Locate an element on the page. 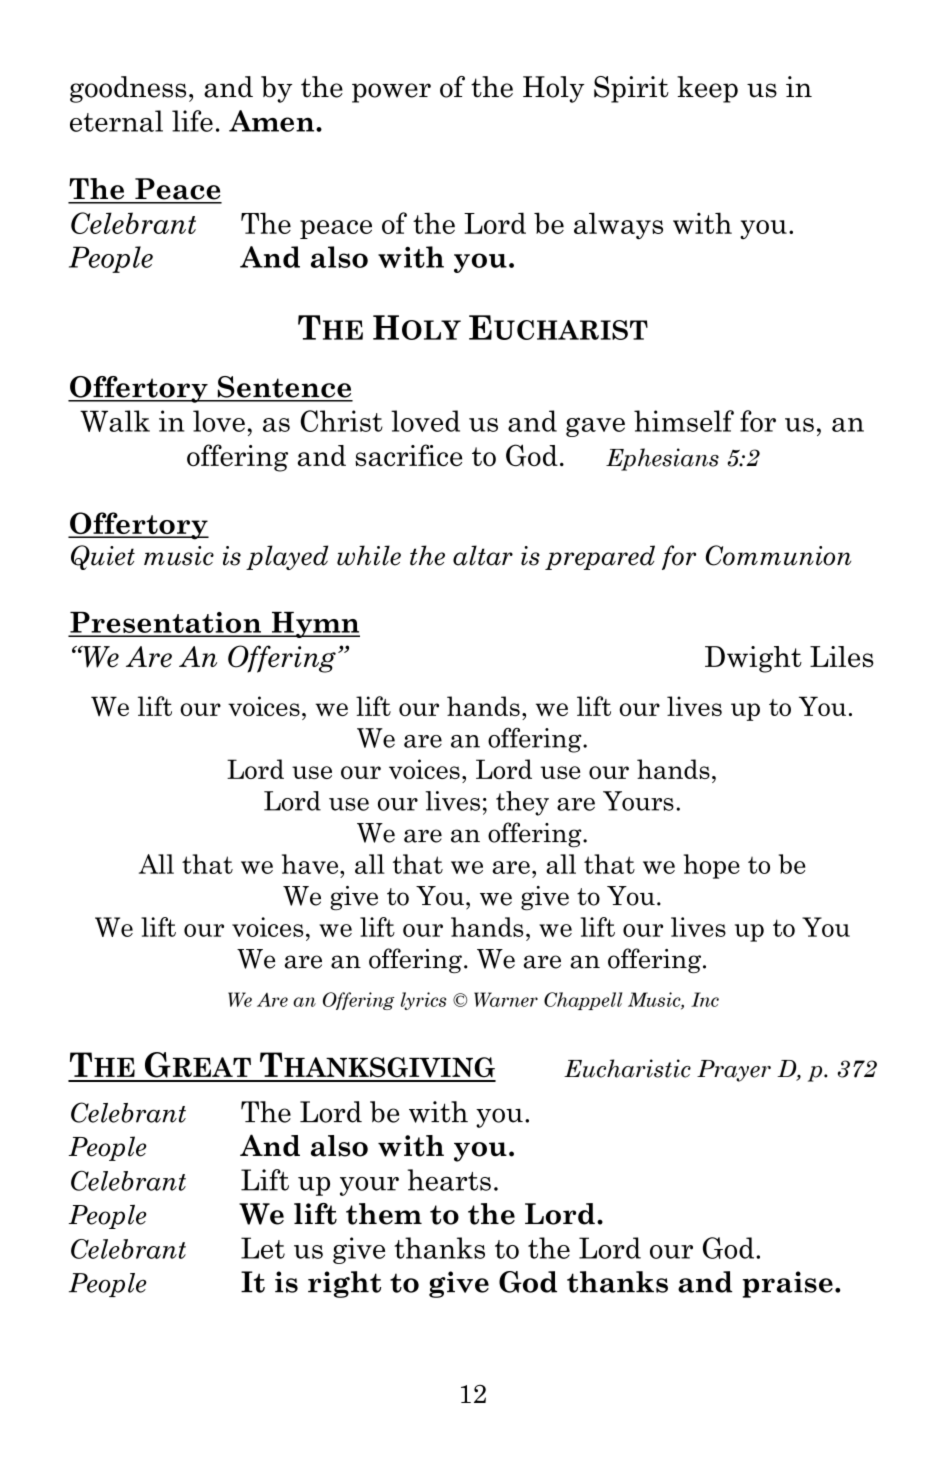  they is located at coordinates (522, 803).
